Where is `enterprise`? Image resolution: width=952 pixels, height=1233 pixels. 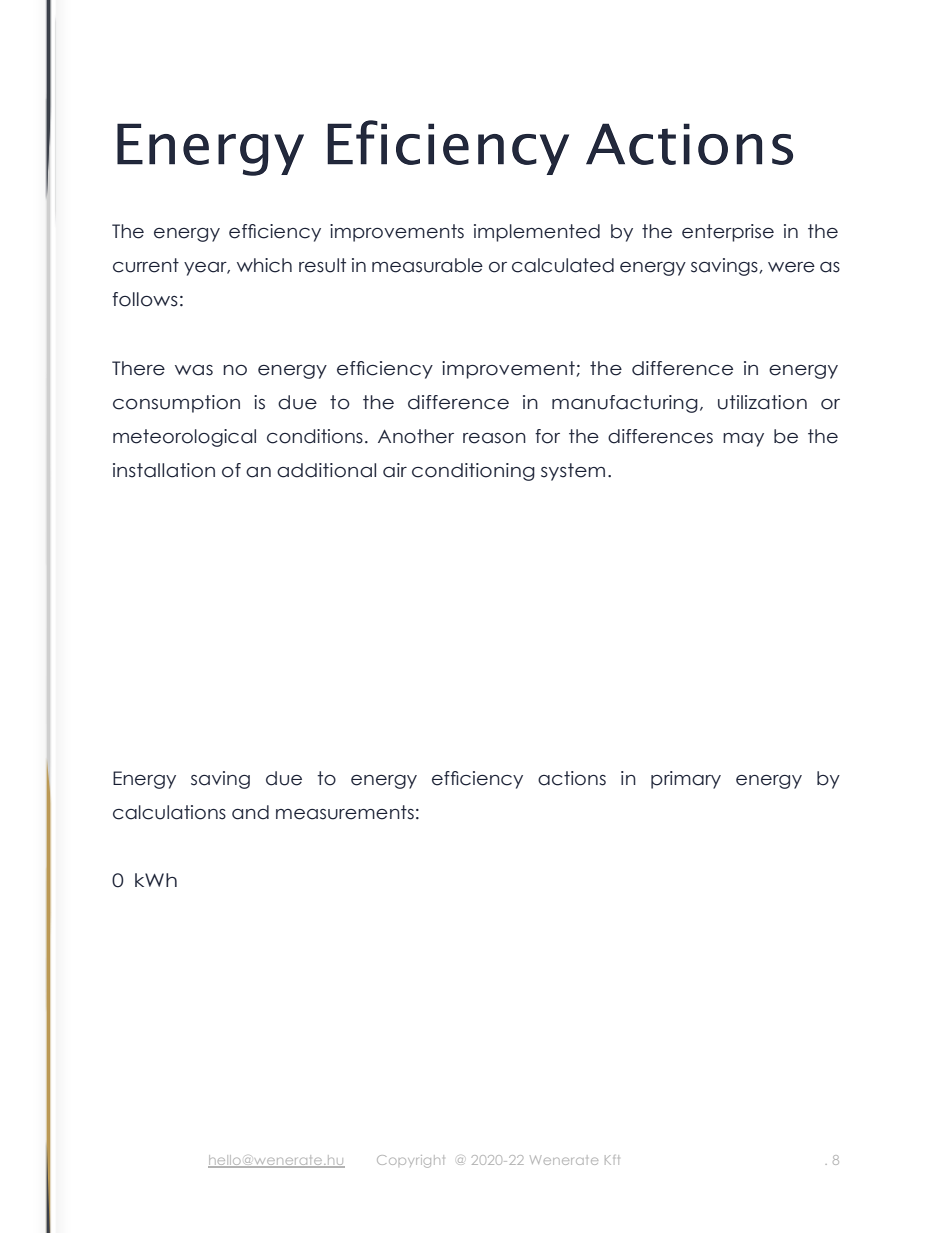 enterprise is located at coordinates (728, 233).
